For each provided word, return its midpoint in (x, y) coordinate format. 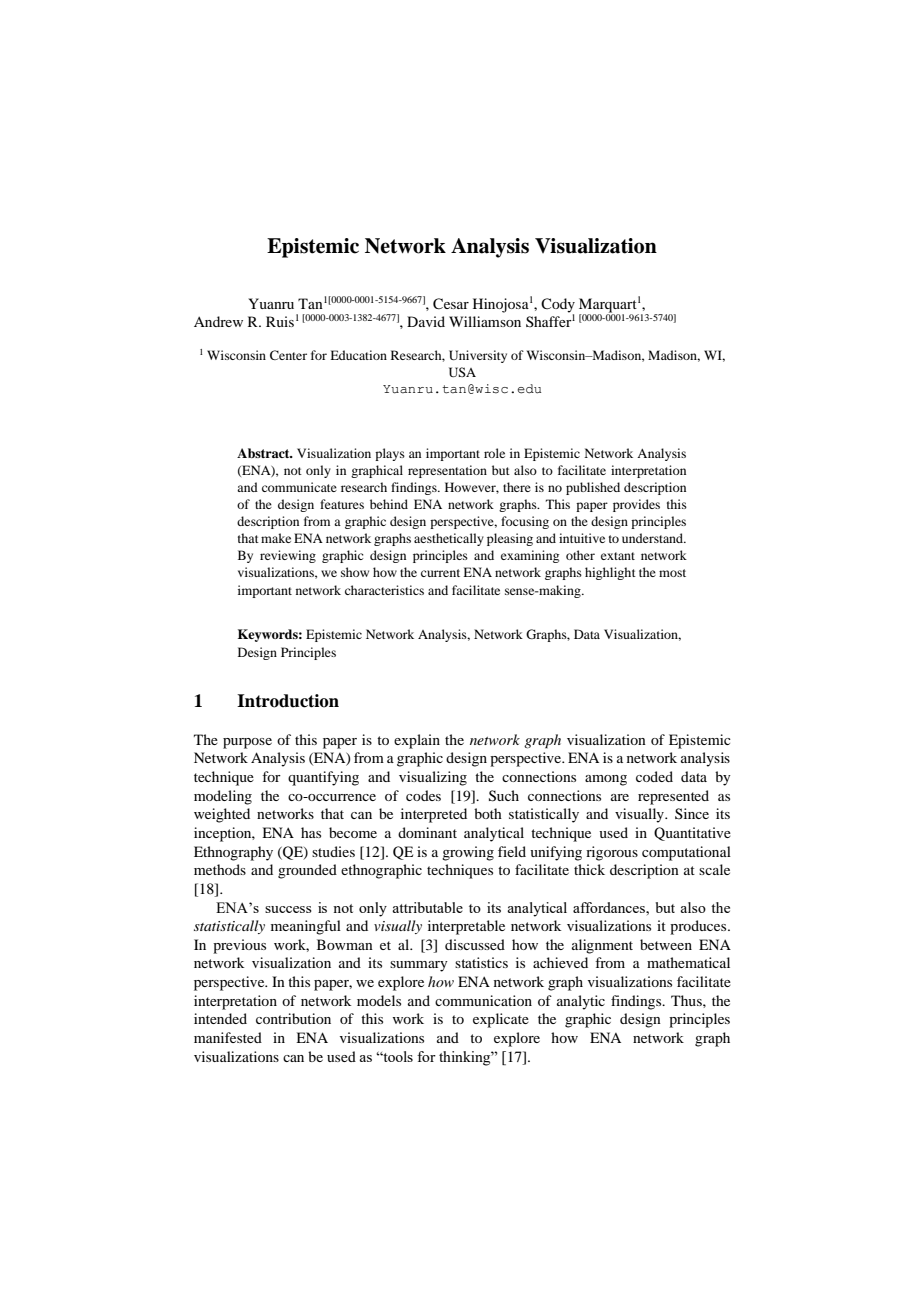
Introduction (288, 701)
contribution (293, 1018)
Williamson (485, 321)
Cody (558, 306)
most (672, 573)
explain (417, 741)
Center (288, 355)
